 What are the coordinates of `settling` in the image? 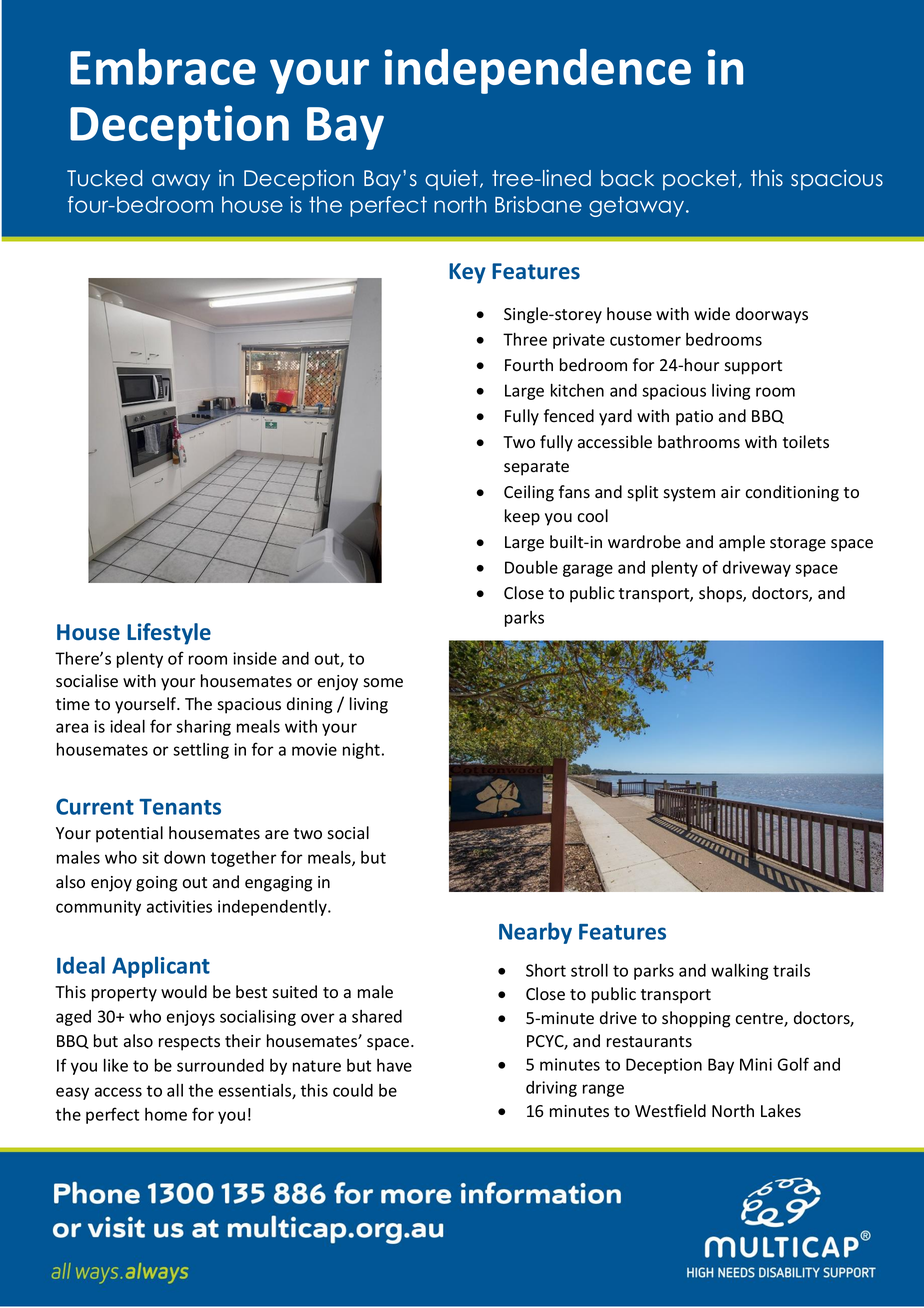 It's located at (201, 751).
